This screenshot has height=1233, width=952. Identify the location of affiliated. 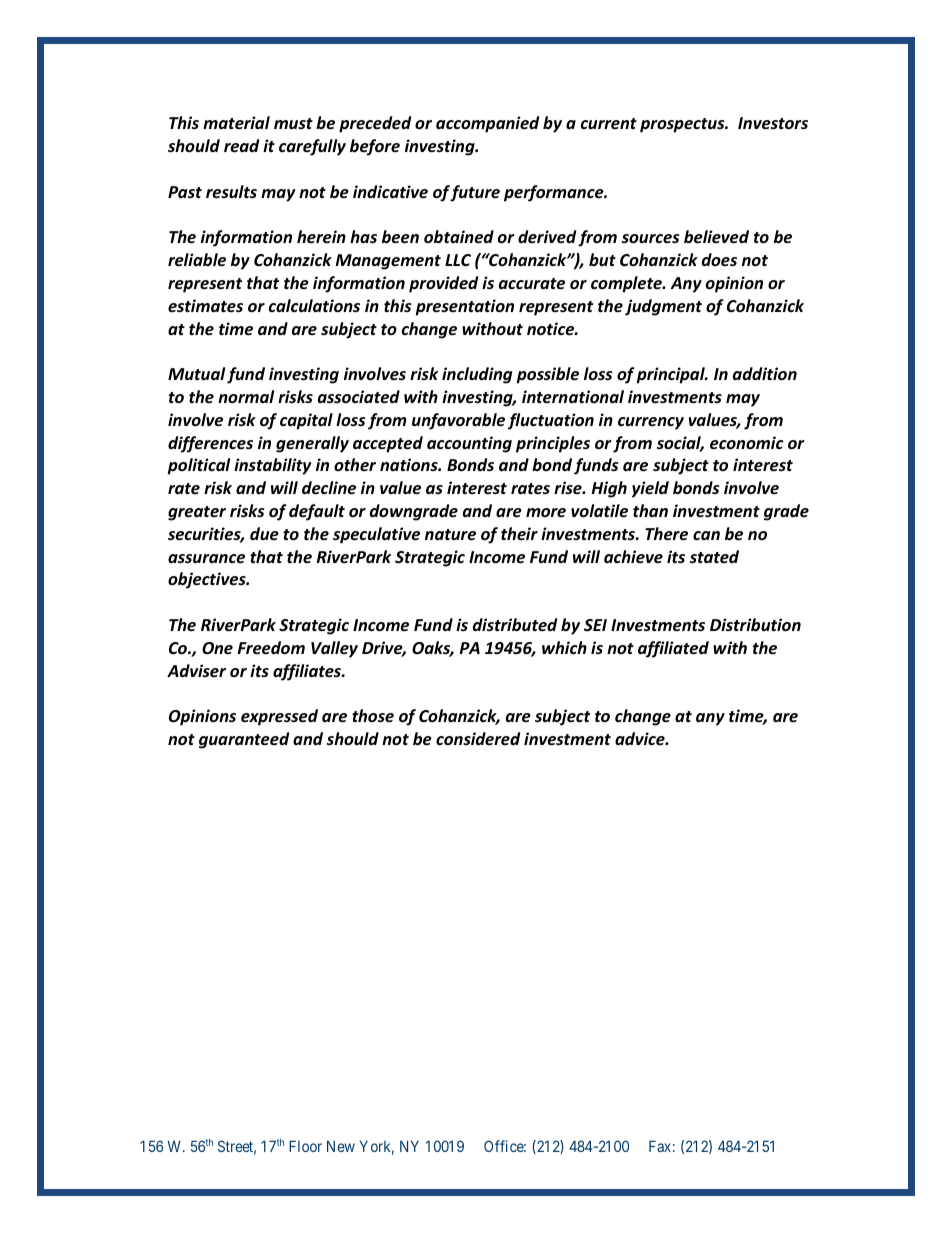
(673, 649).
